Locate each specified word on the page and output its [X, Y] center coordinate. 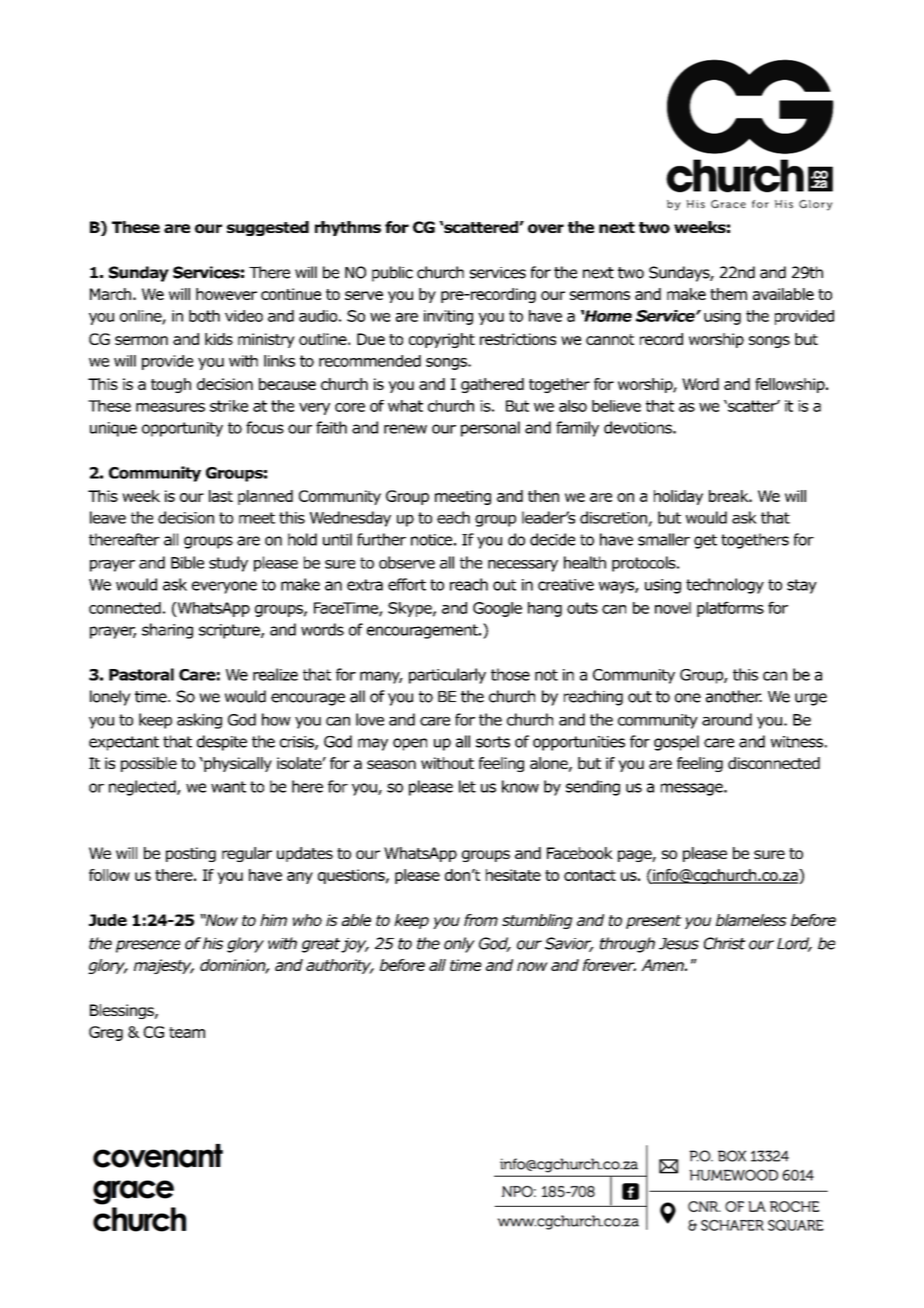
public [392, 274]
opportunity [182, 429]
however [226, 294]
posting [191, 854]
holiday [678, 497]
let [467, 786]
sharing [167, 631]
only [459, 945]
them [728, 294]
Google [497, 609]
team [187, 1032]
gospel [676, 743]
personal [490, 429]
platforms [730, 609]
